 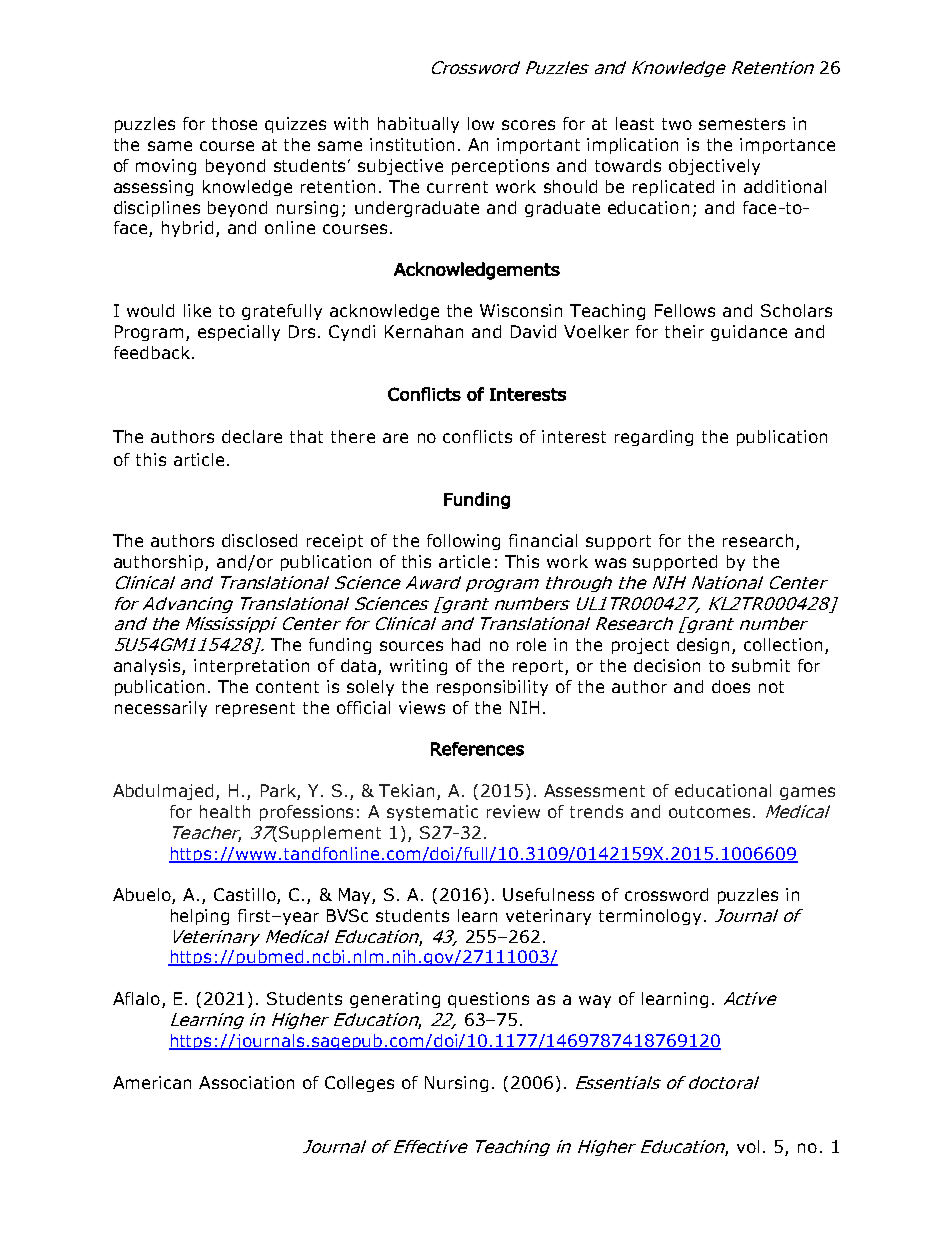 I want to click on objectively, so click(x=714, y=167).
